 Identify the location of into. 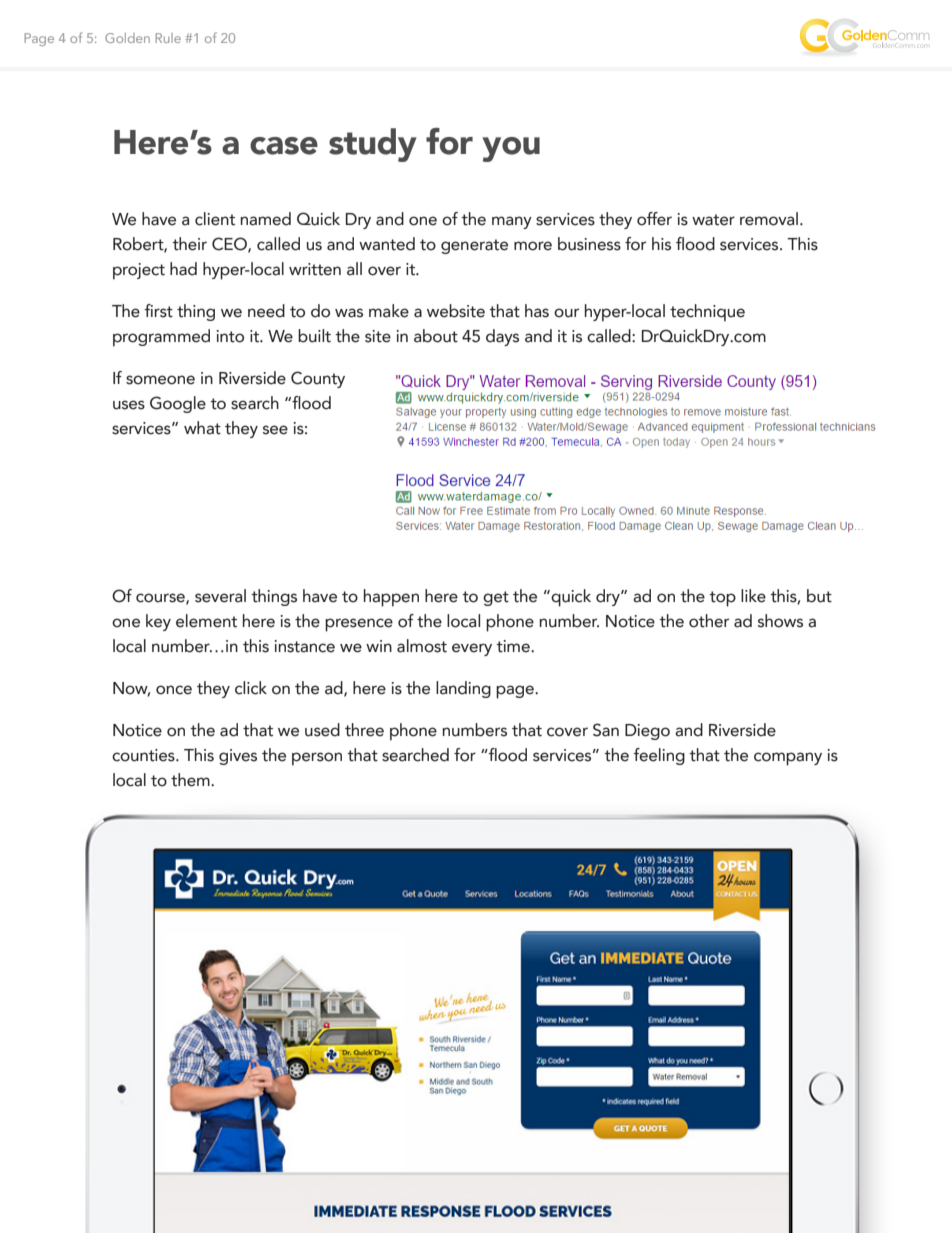
(230, 336).
